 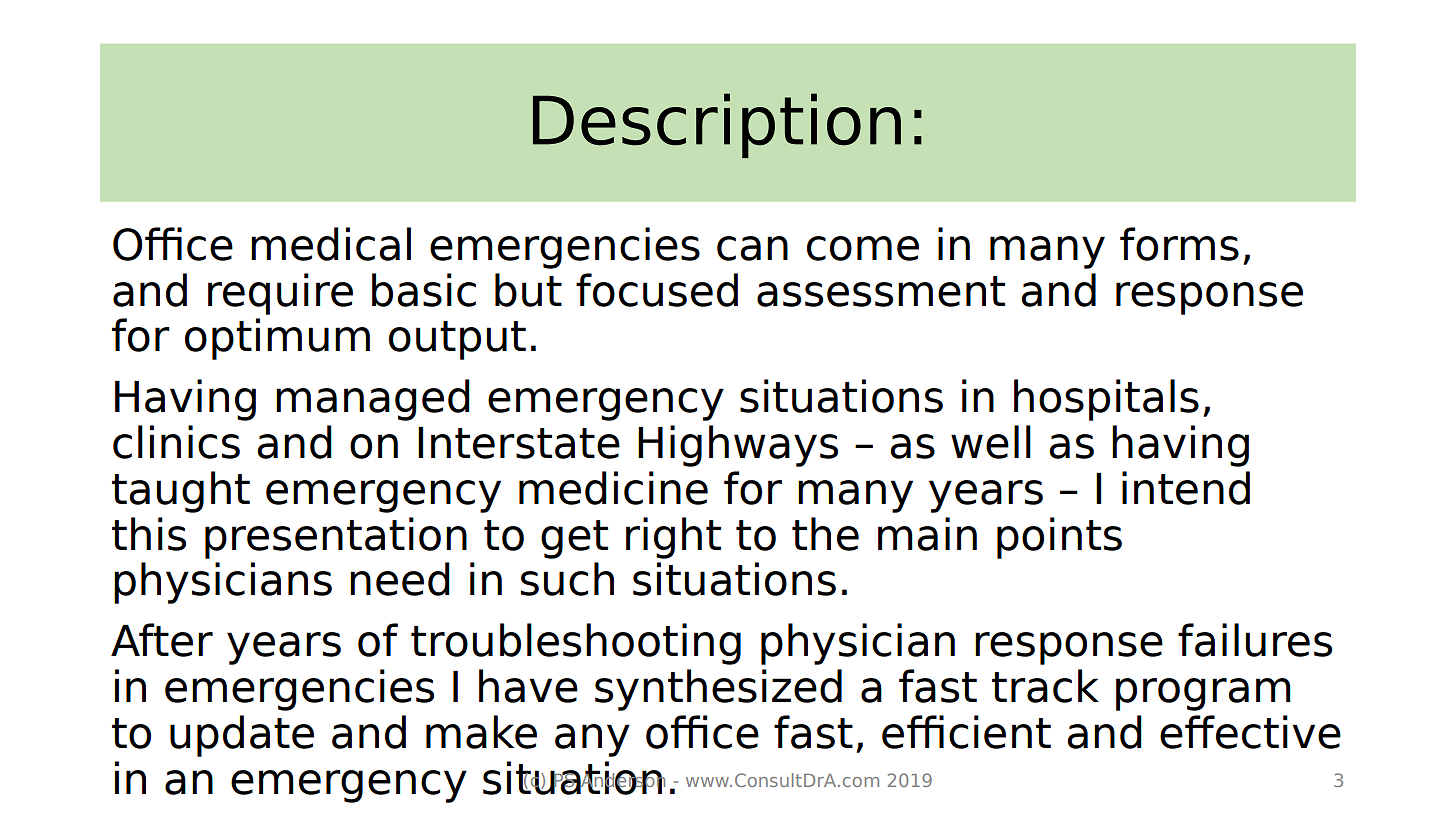 What do you see at coordinates (738, 446) in the page?
I see `Highways` at bounding box center [738, 446].
